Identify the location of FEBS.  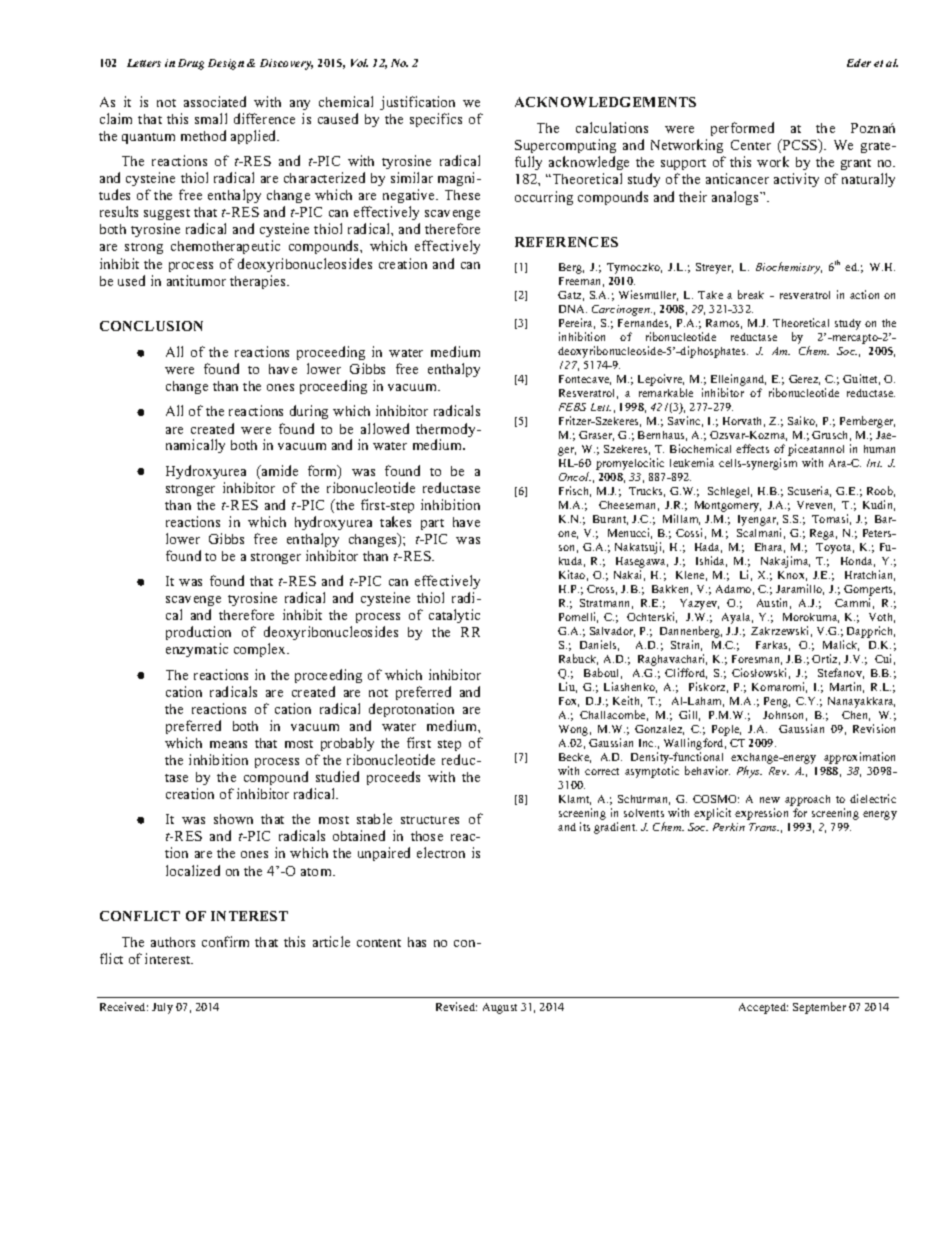
(572, 407).
